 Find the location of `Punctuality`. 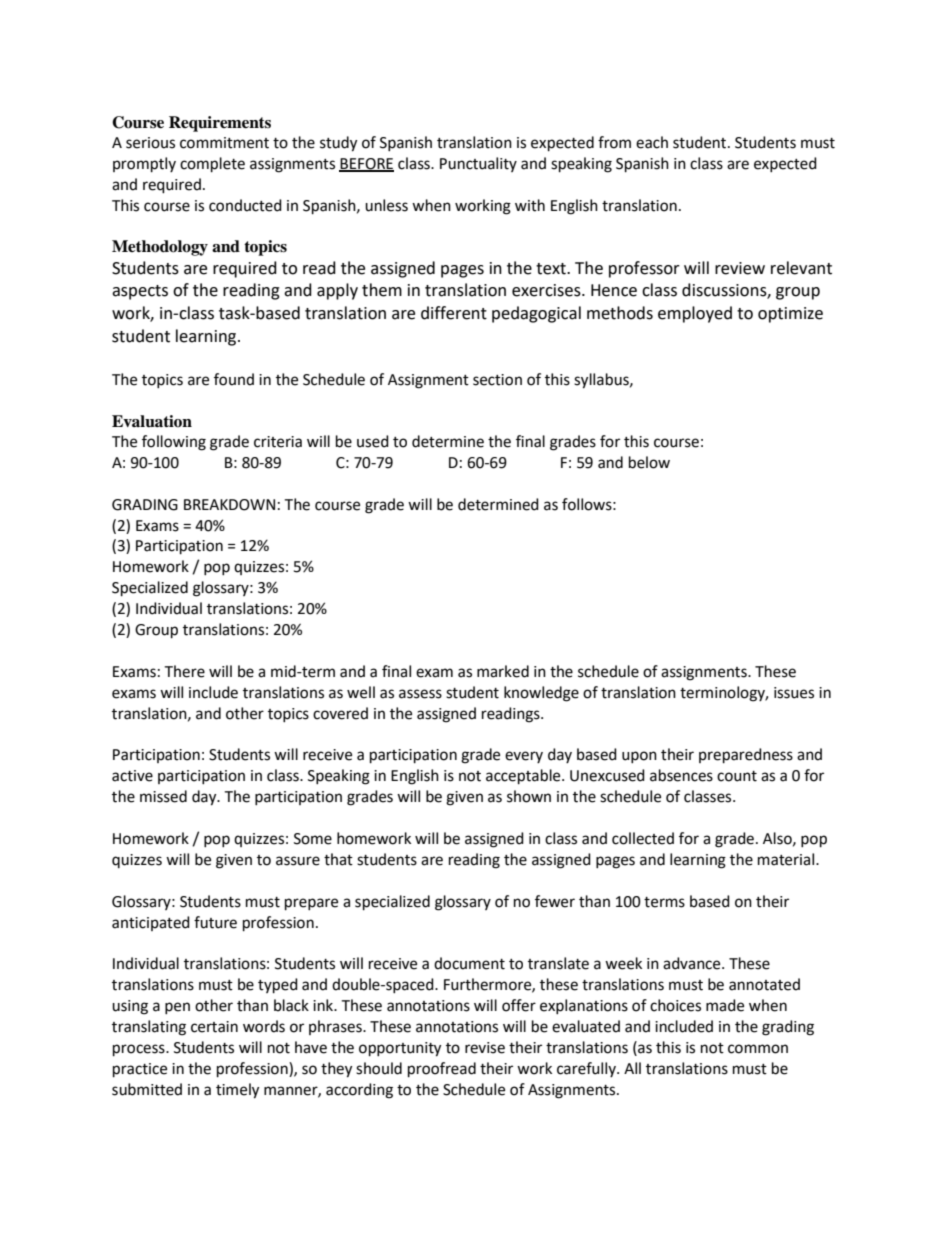

Punctuality is located at coordinates (478, 164).
